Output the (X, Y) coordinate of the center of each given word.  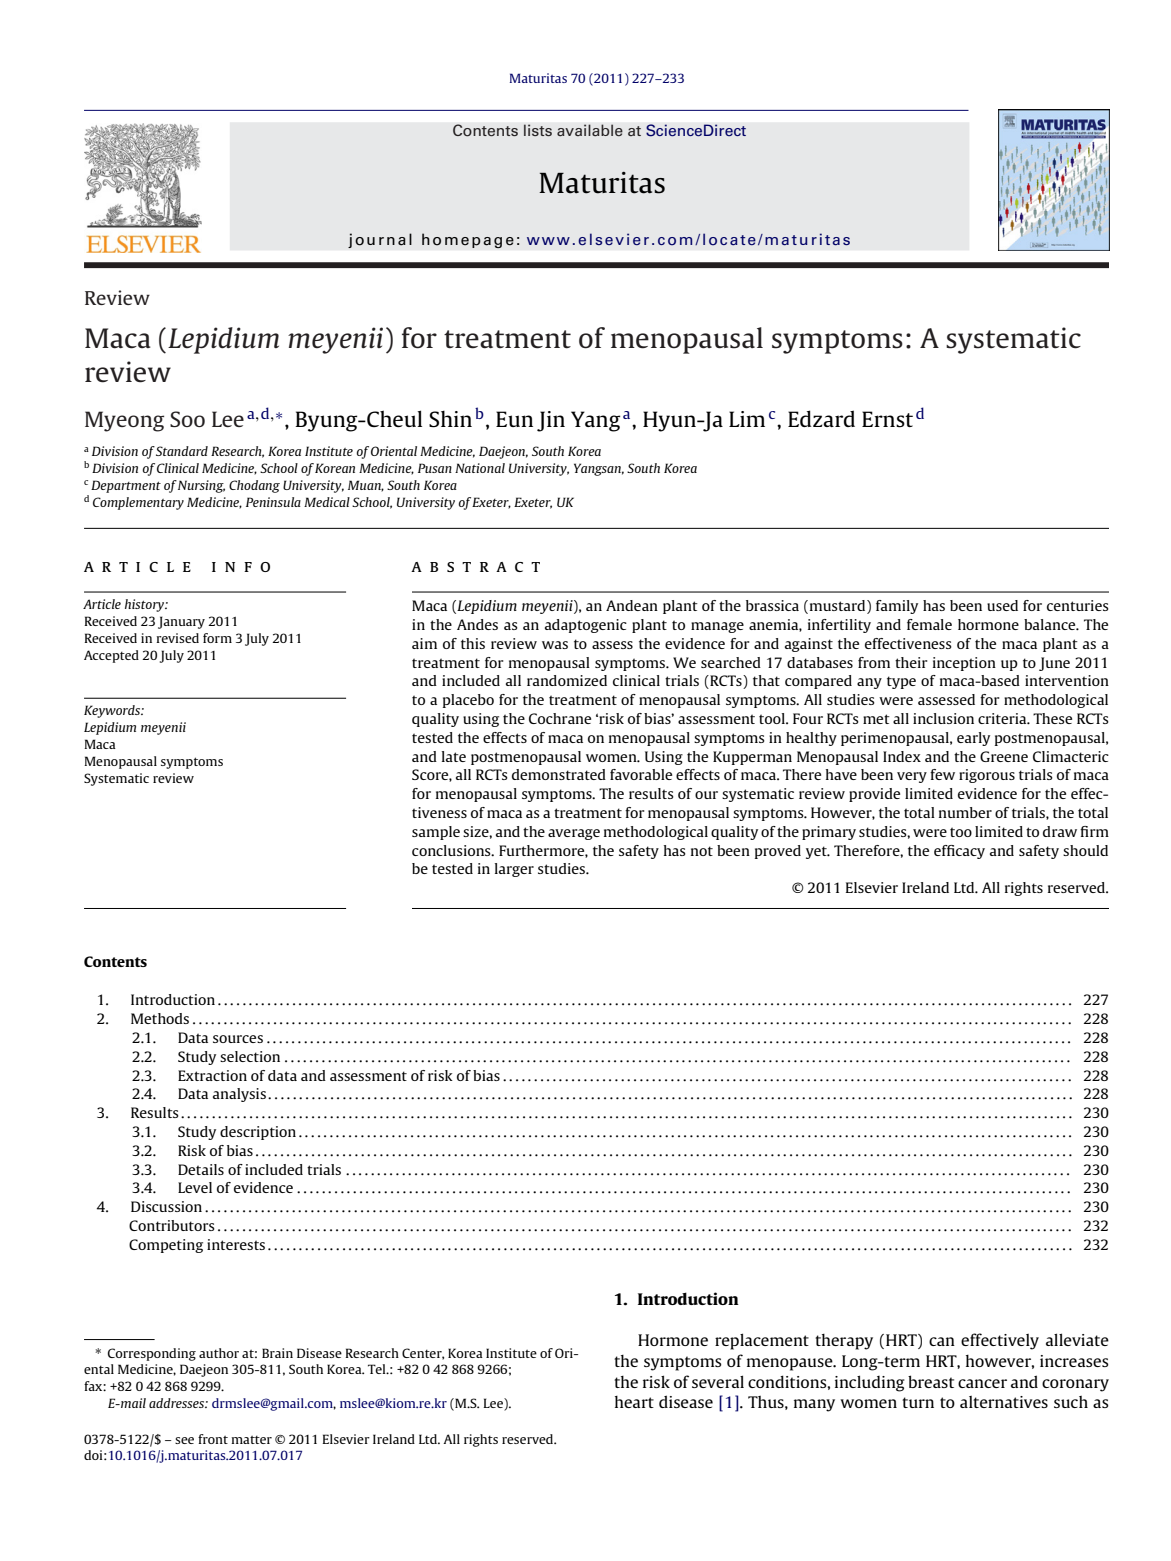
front (213, 1439)
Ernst (887, 419)
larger (514, 870)
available (590, 130)
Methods (160, 1018)
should (1085, 850)
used (1002, 605)
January (181, 622)
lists (538, 130)
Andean (632, 605)
